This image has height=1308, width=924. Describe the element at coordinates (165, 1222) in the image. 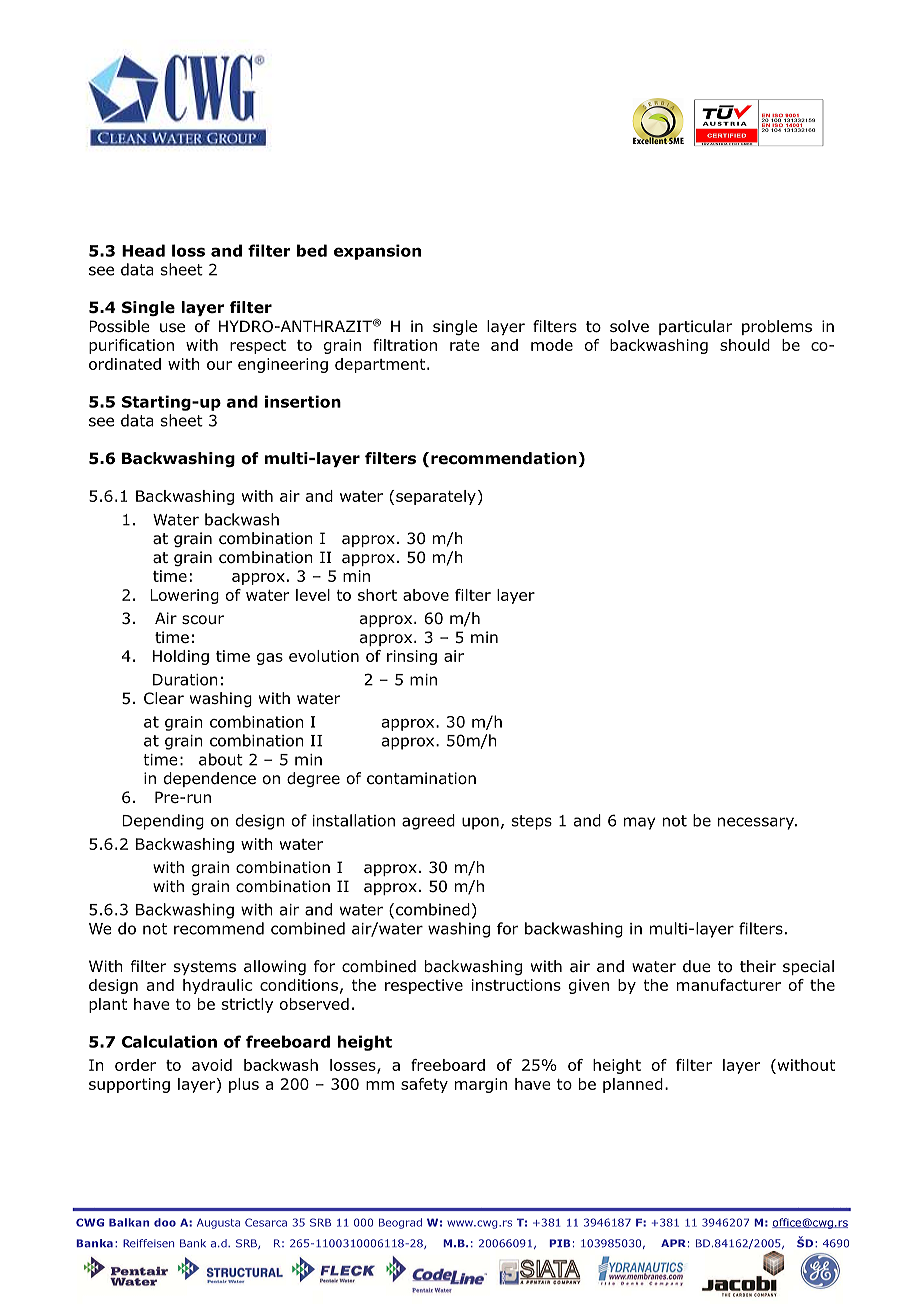

I see `doo` at that location.
